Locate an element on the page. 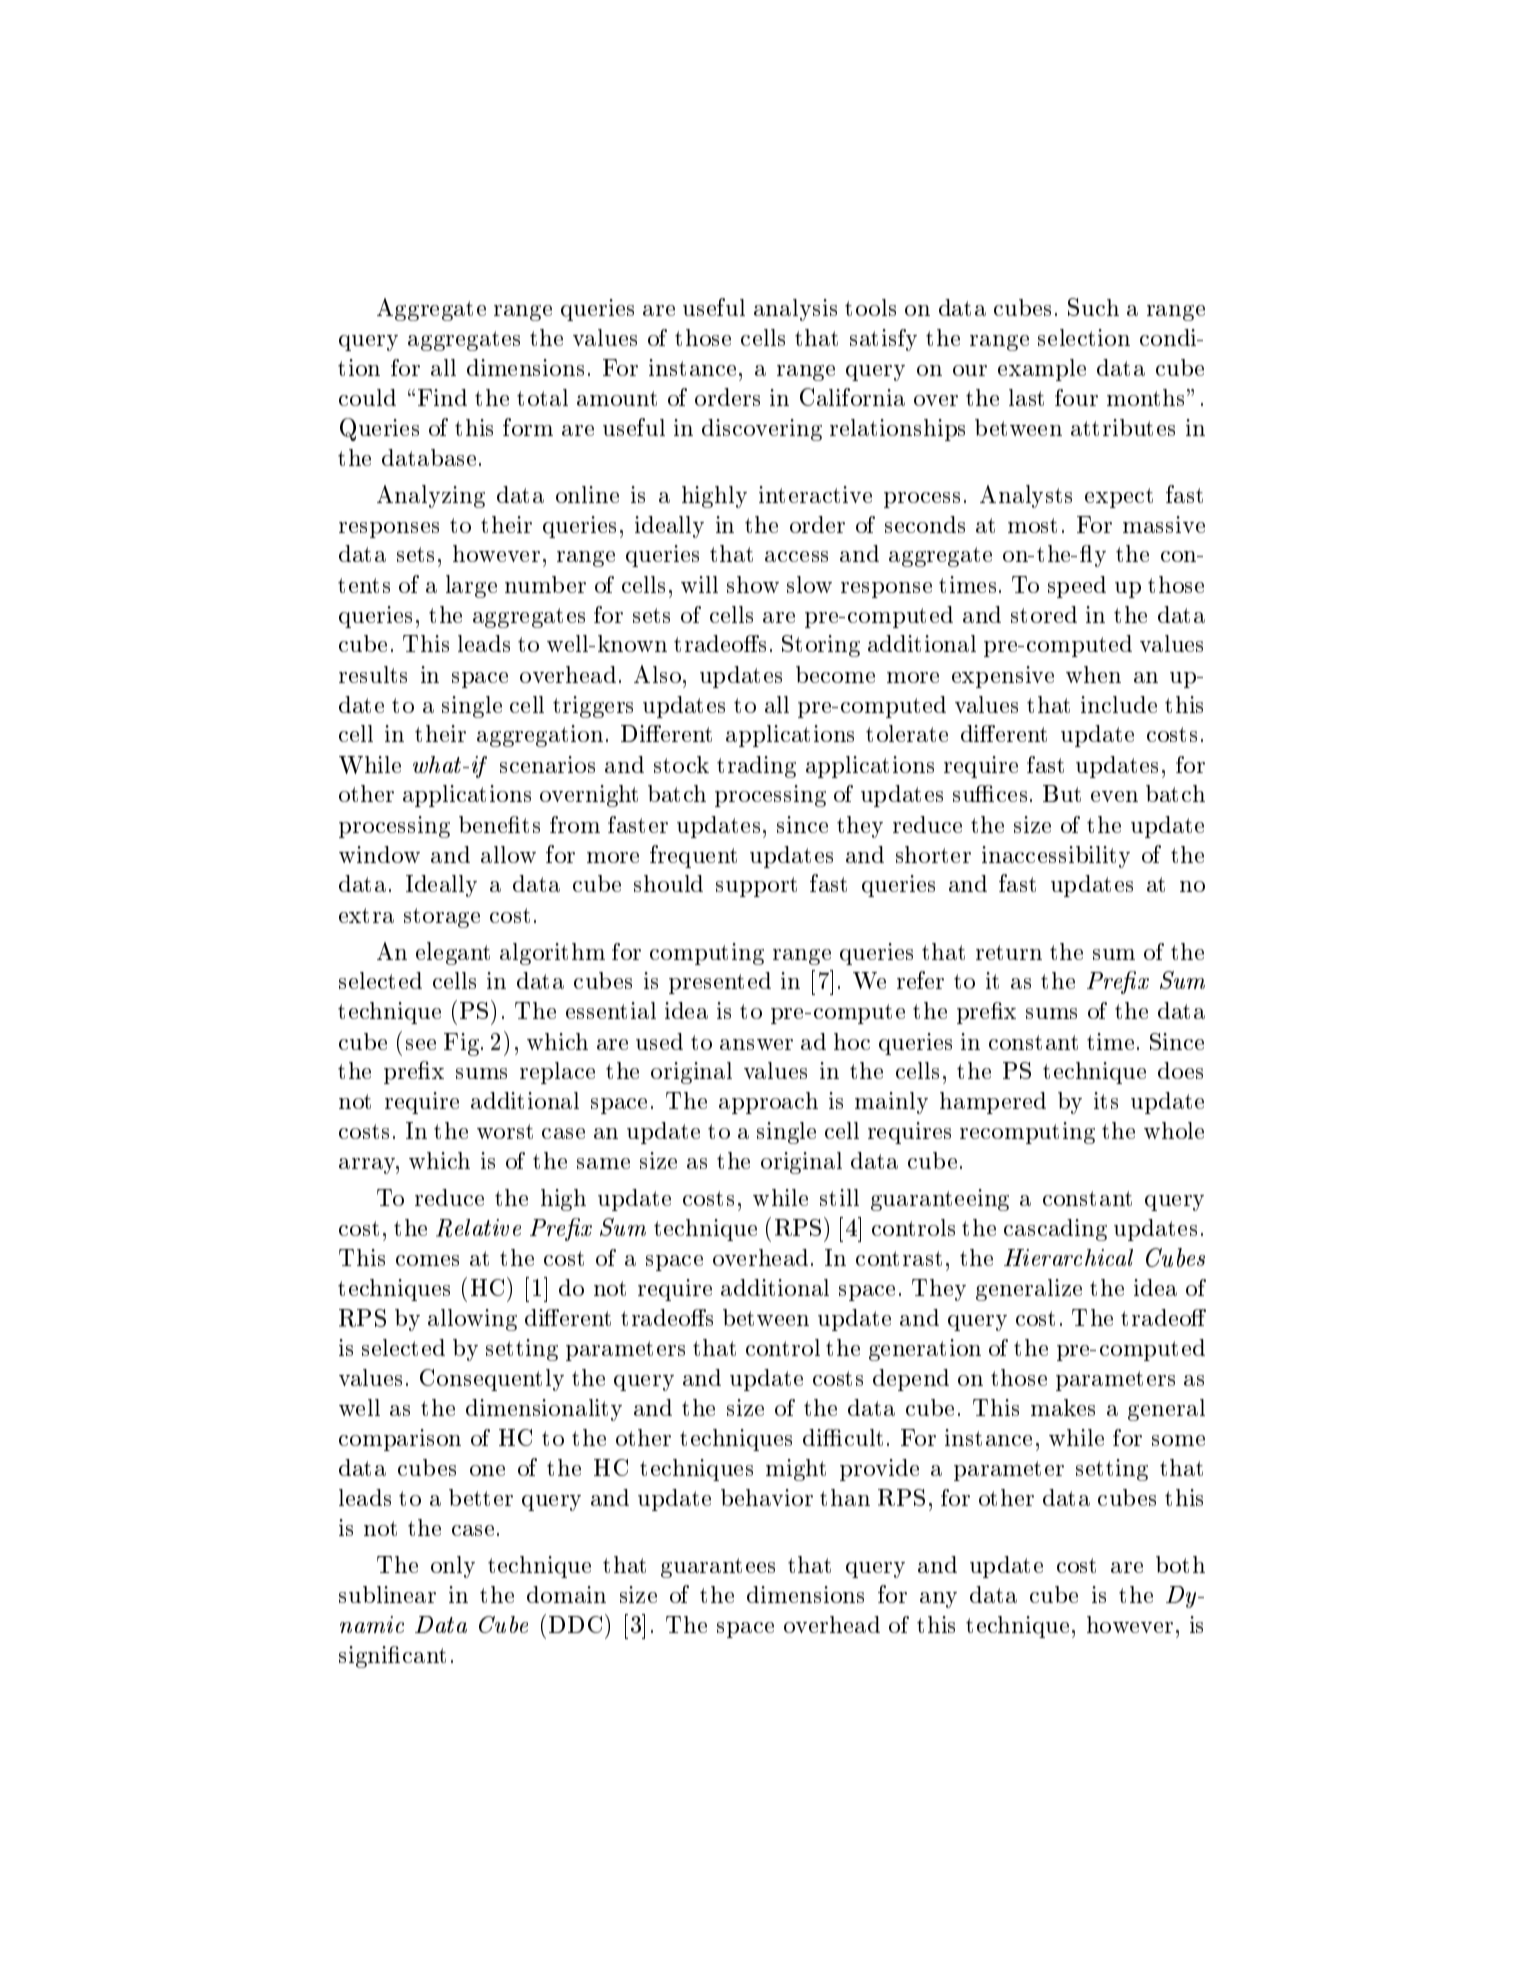 This page has height=1987, width=1535. cascading is located at coordinates (1055, 1230).
